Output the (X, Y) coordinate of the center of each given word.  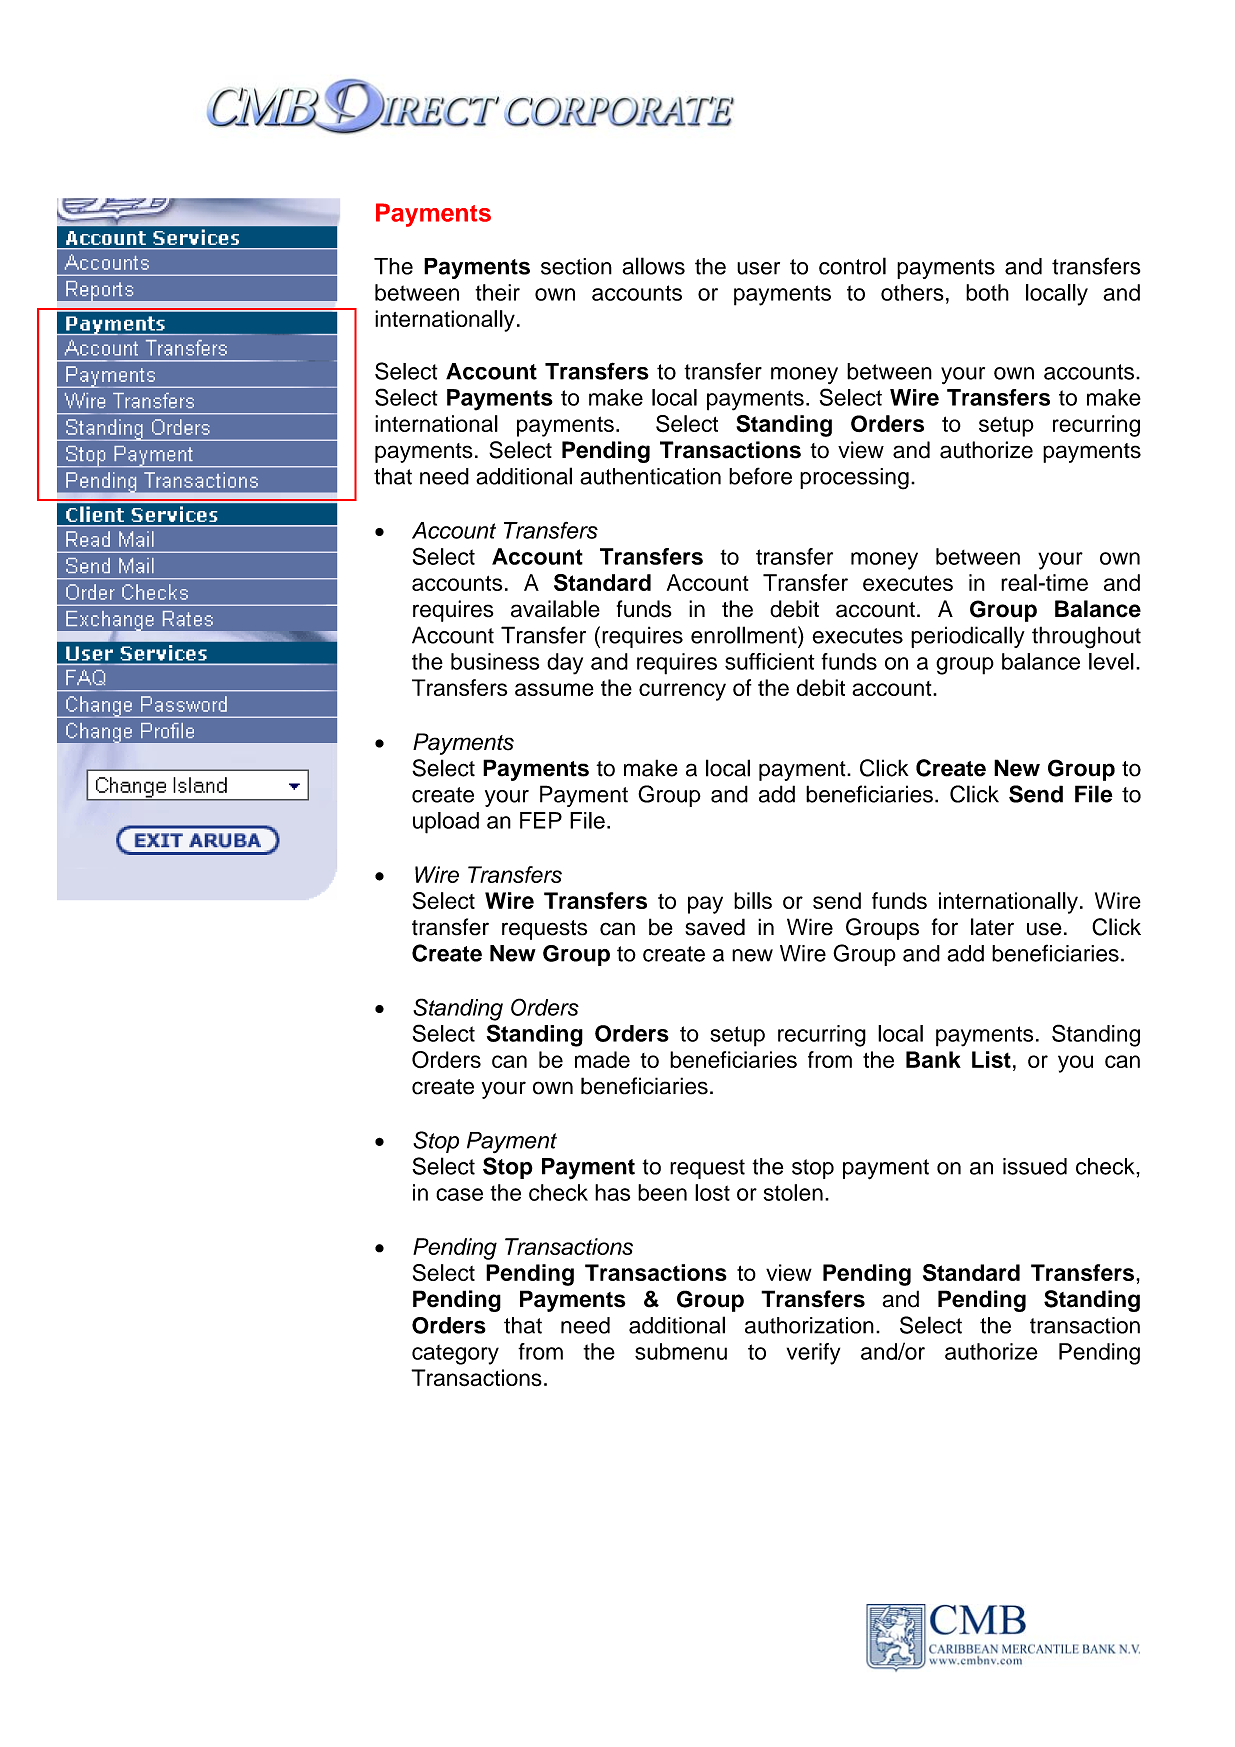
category (455, 1354)
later (992, 927)
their (497, 292)
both (987, 292)
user (758, 268)
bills (753, 900)
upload (446, 823)
